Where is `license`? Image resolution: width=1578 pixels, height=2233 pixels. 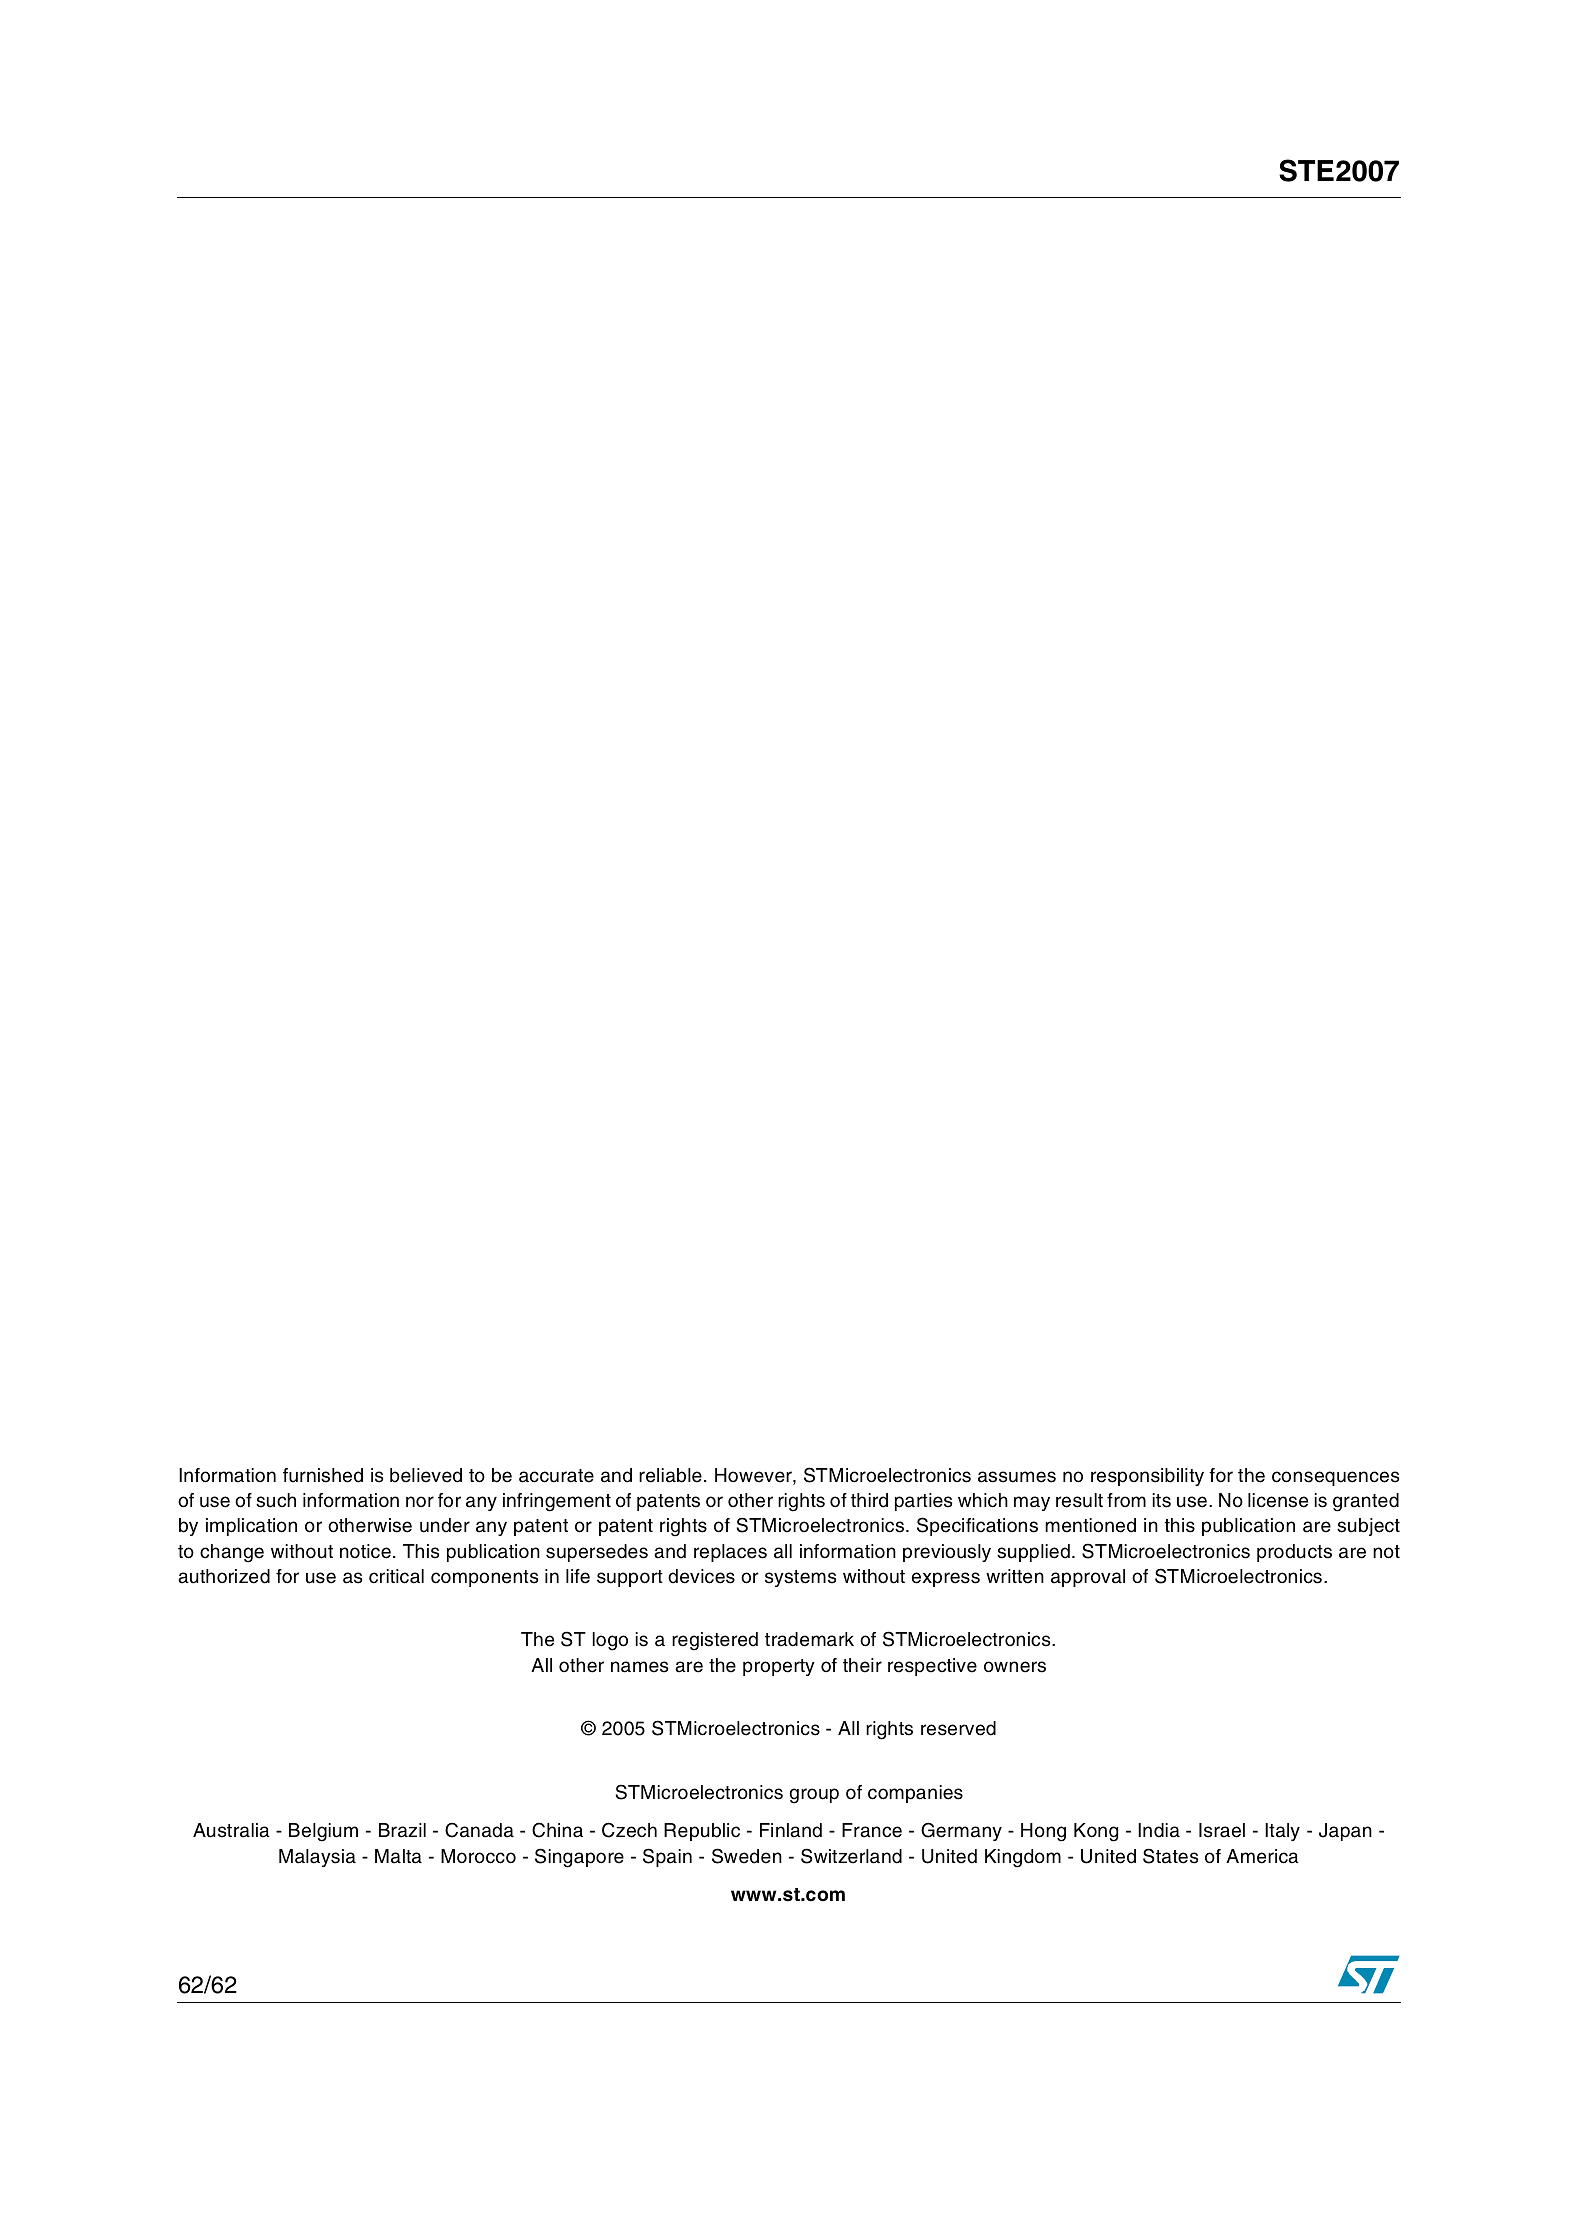 license is located at coordinates (1278, 1500).
